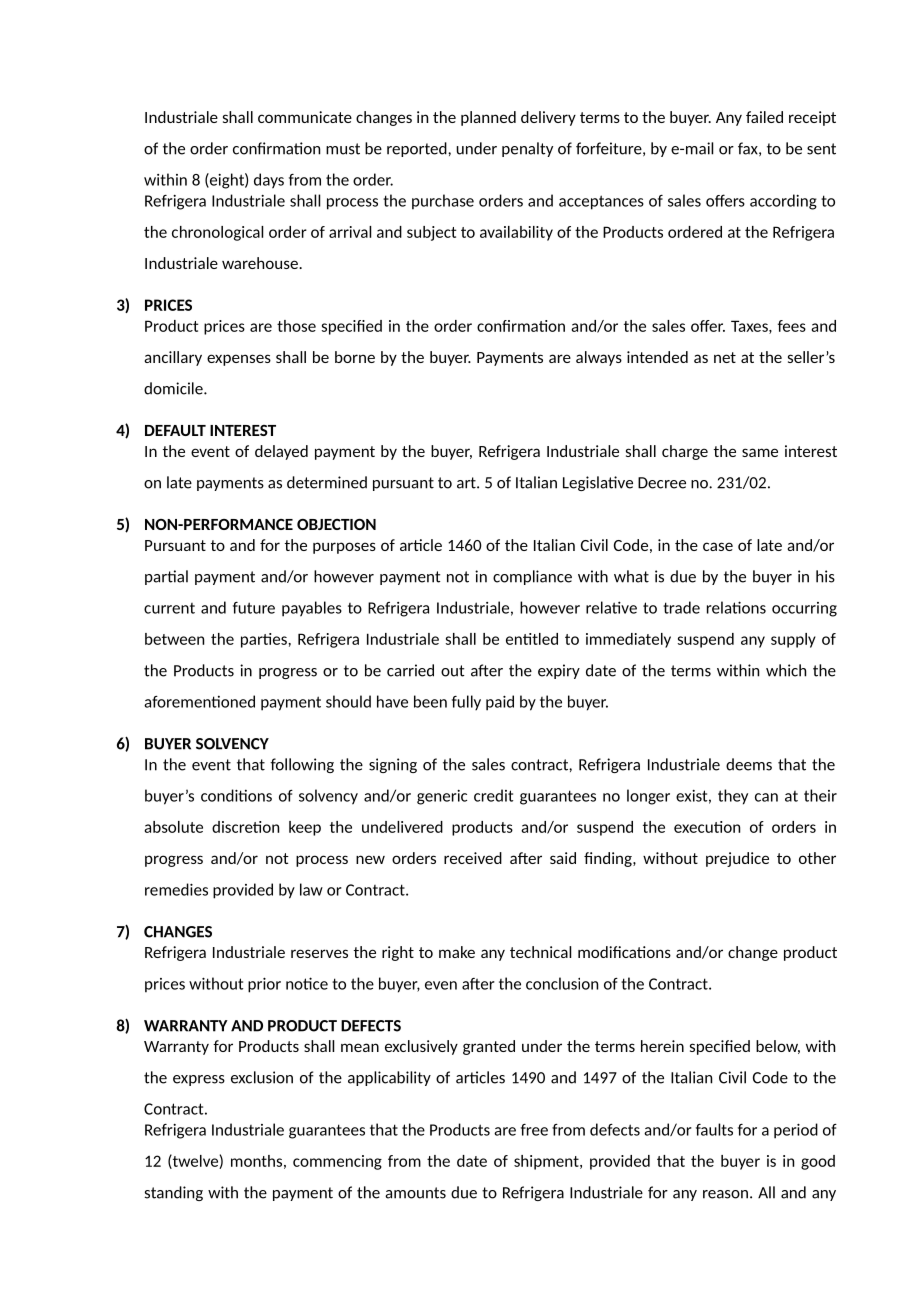  I want to click on failed, so click(764, 117).
